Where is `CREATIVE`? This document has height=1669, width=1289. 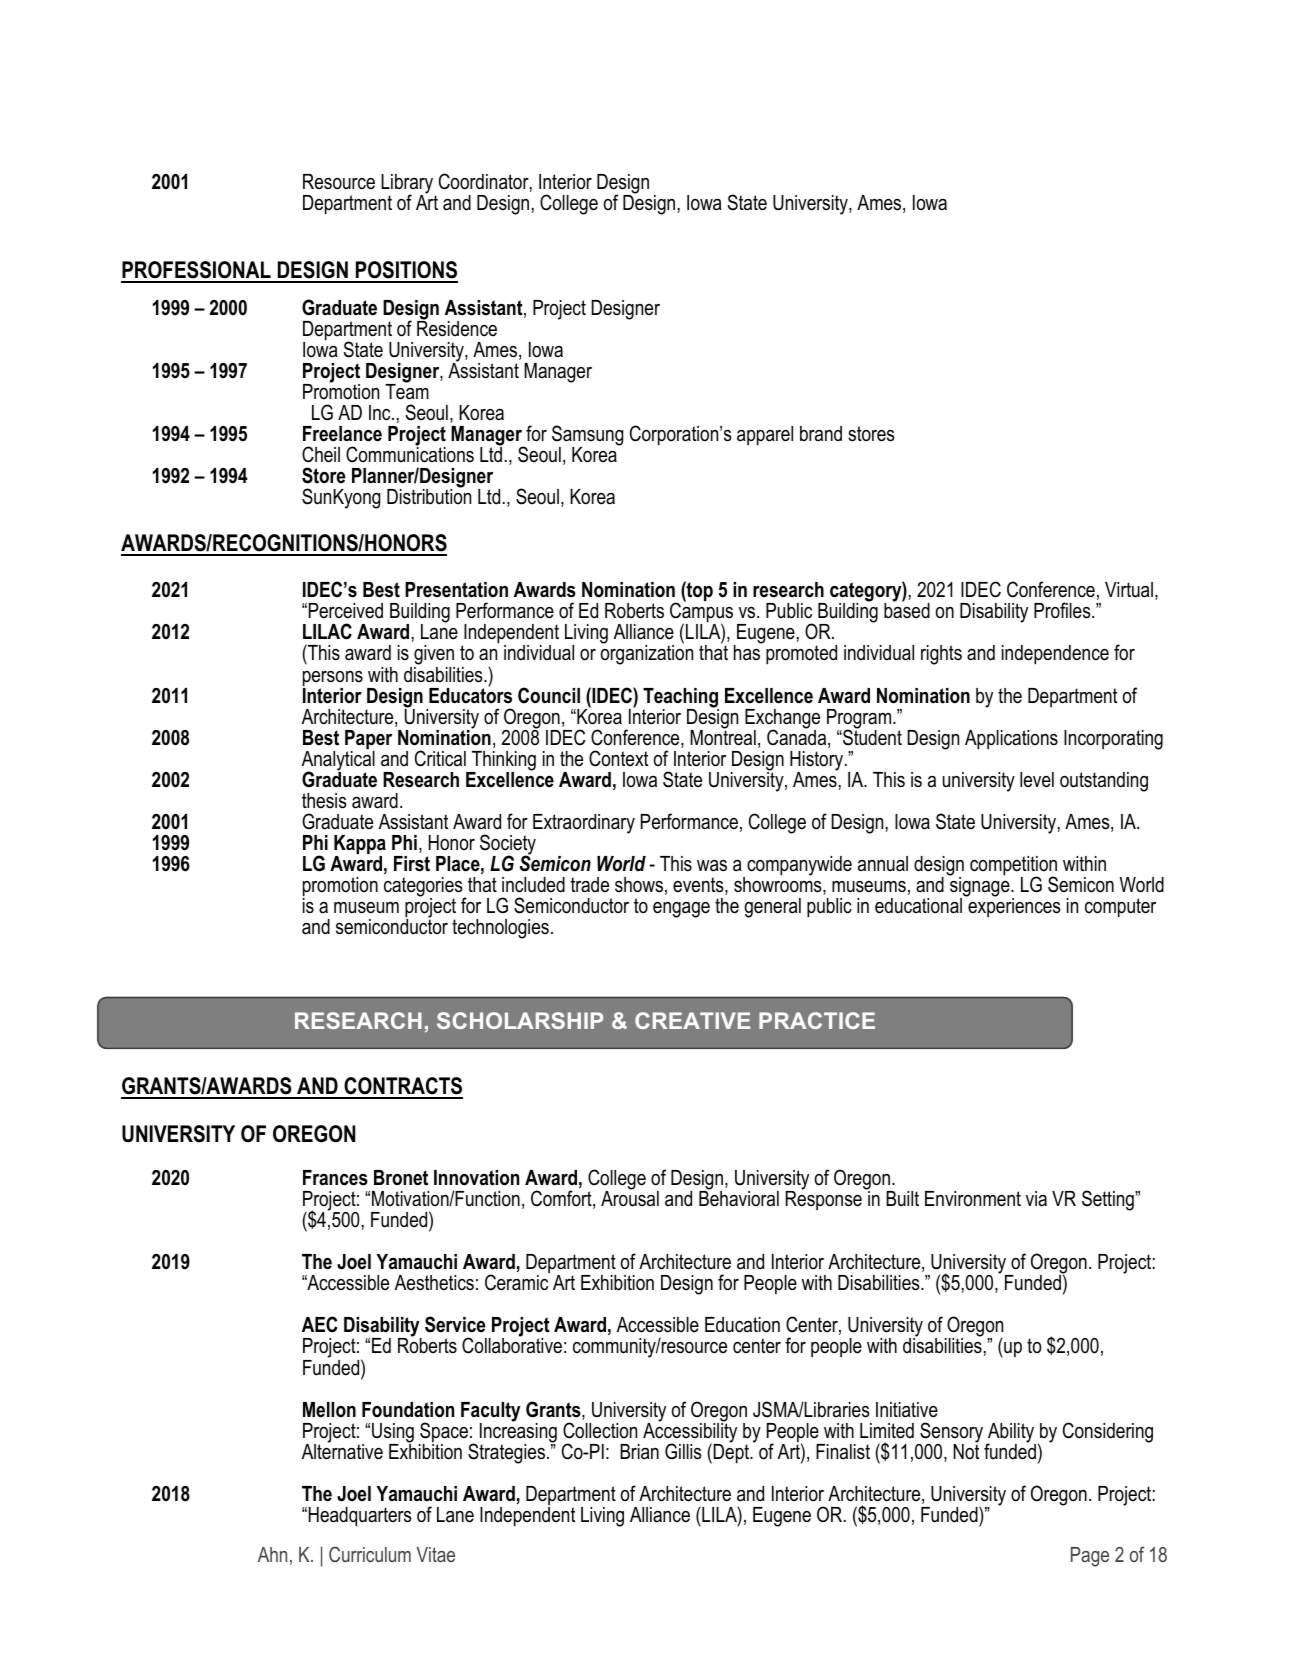
CREATIVE is located at coordinates (692, 1020).
